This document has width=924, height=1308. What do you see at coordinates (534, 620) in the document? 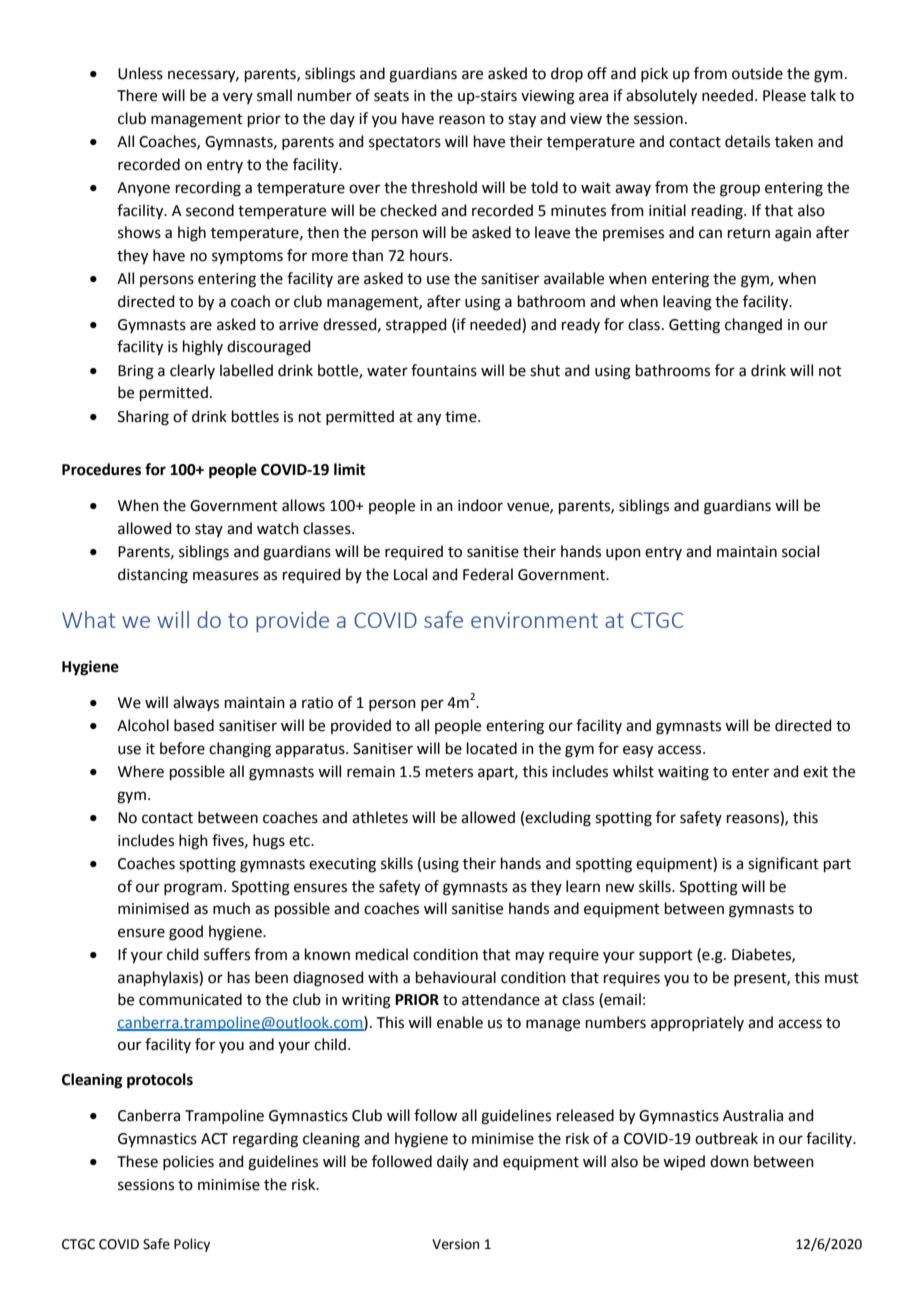
I see `environment` at bounding box center [534, 620].
